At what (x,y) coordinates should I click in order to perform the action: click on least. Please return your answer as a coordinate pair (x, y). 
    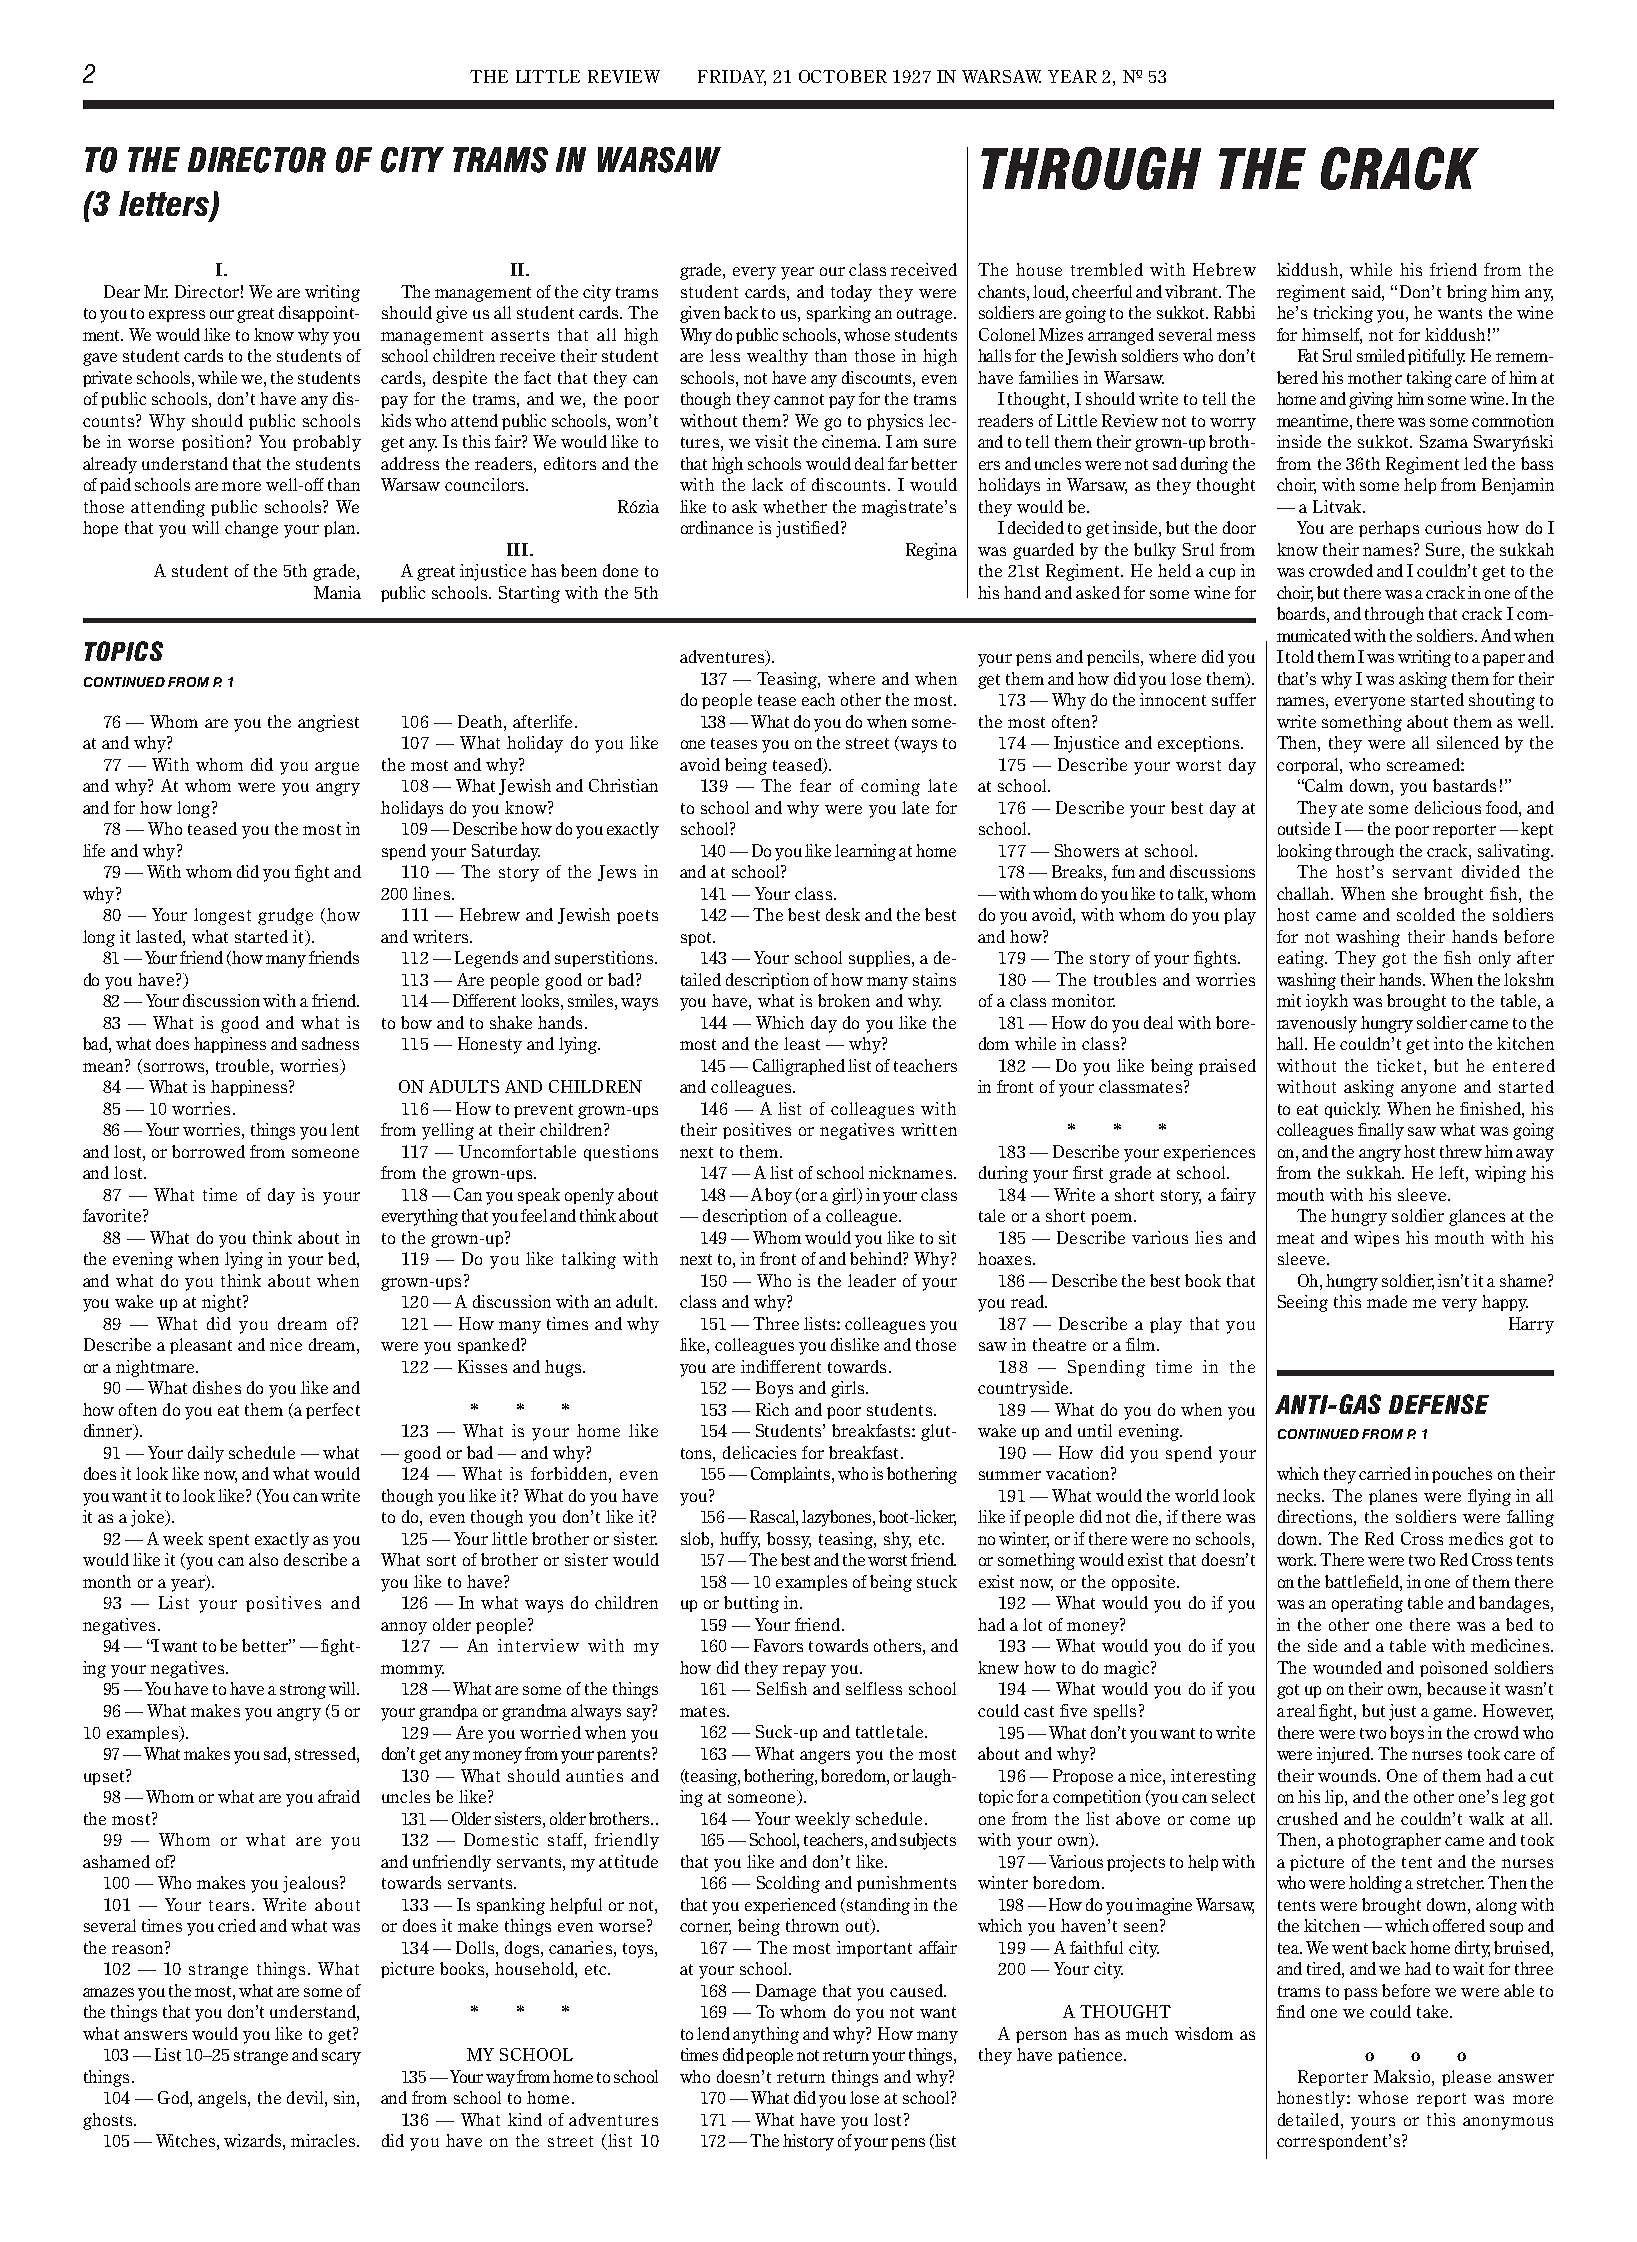
    Looking at the image, I should click on (802, 1043).
